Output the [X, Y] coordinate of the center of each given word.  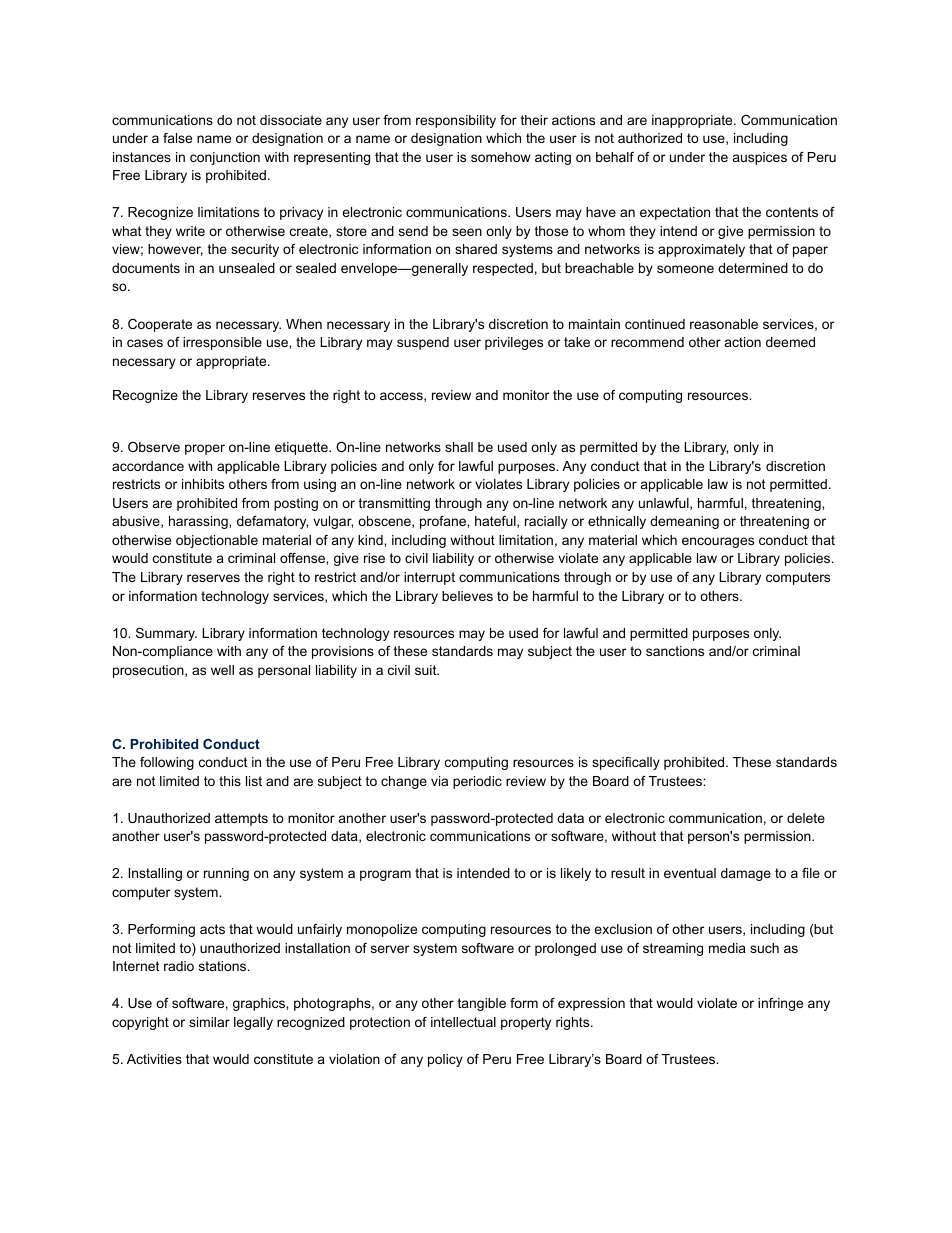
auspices [760, 158]
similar [209, 1022]
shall [459, 447]
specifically [626, 763]
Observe [154, 447]
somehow [501, 157]
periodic [477, 782]
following [167, 763]
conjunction [225, 158]
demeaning [684, 522]
